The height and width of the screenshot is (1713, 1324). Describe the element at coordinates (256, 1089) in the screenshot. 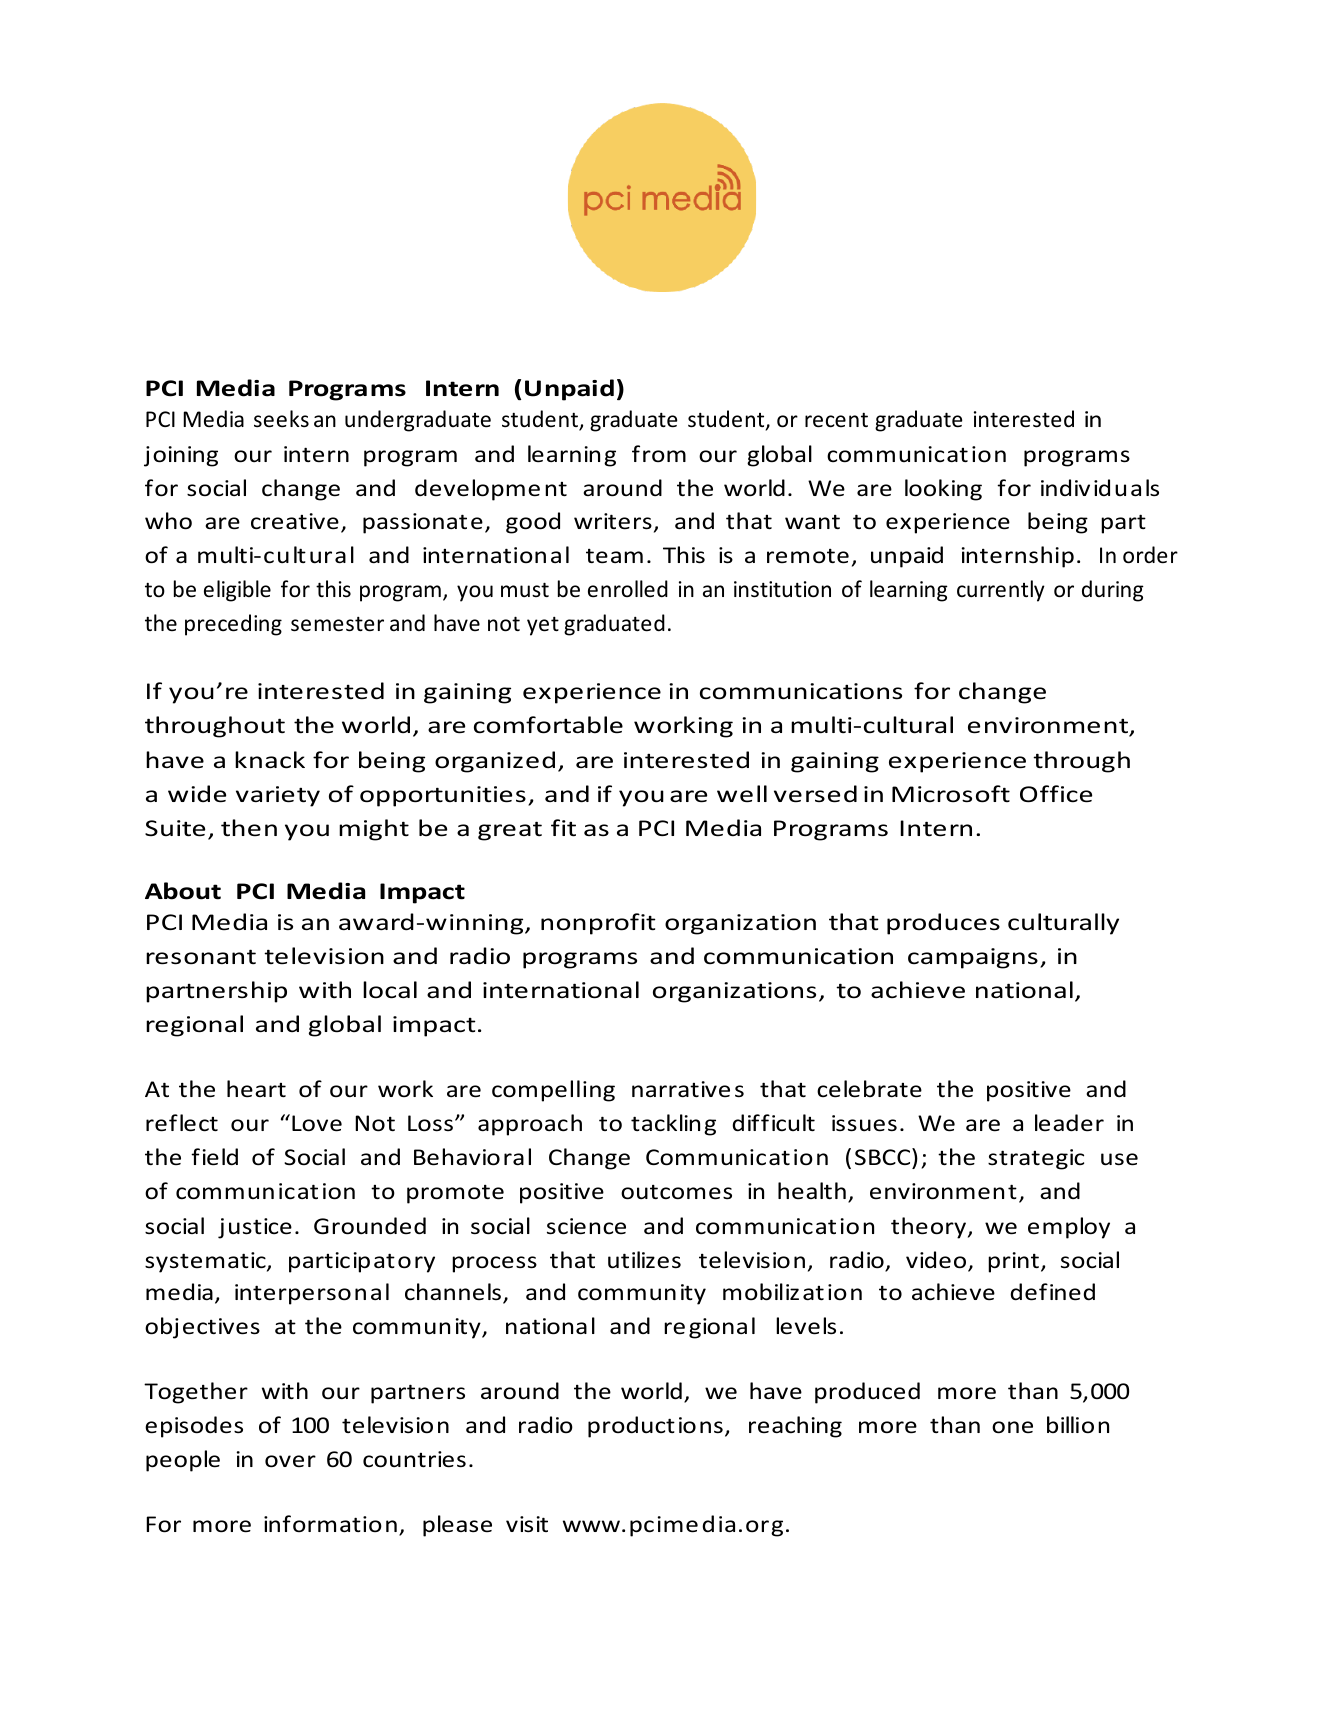

I see `heart` at that location.
